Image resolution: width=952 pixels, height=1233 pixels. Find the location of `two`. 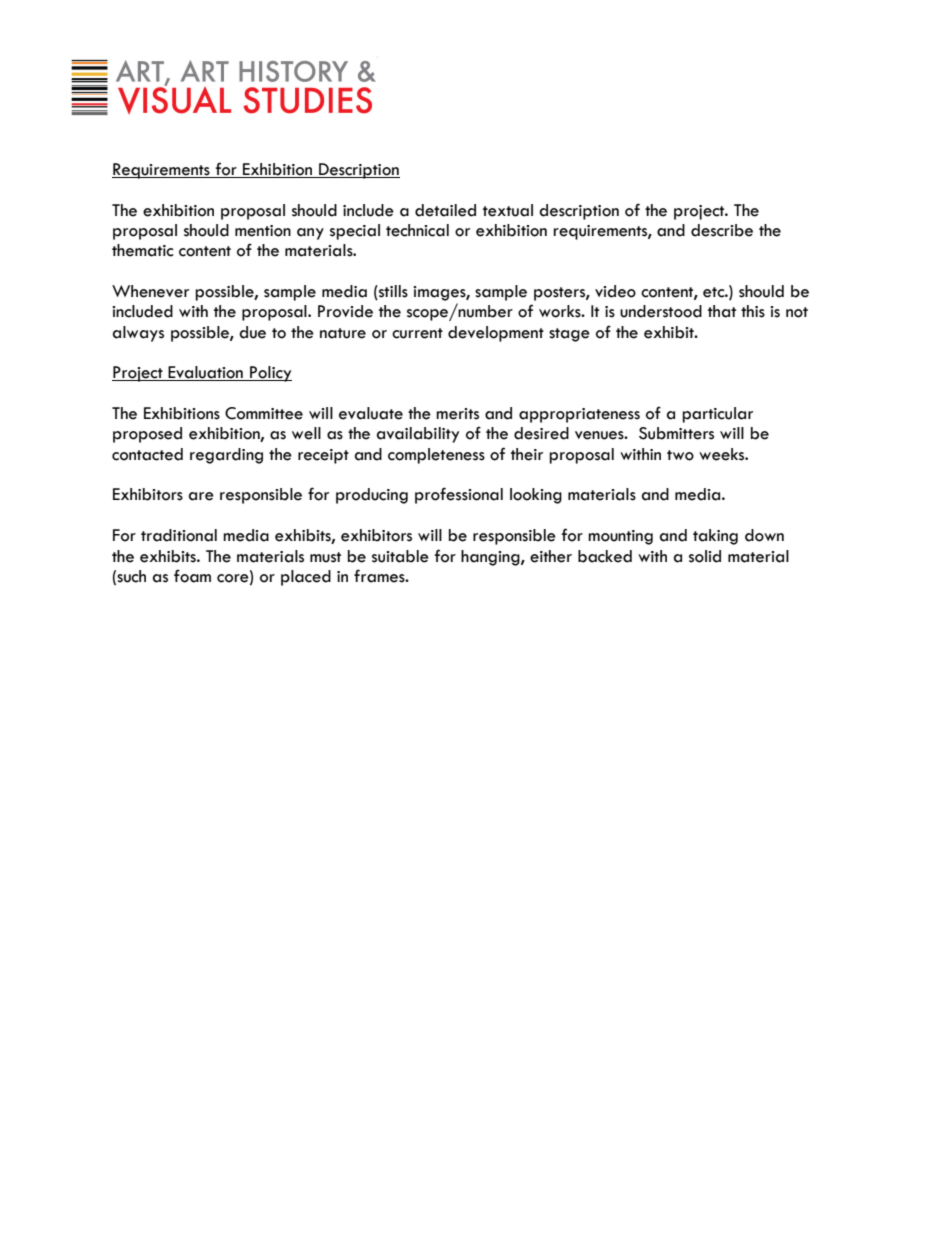

two is located at coordinates (680, 455).
